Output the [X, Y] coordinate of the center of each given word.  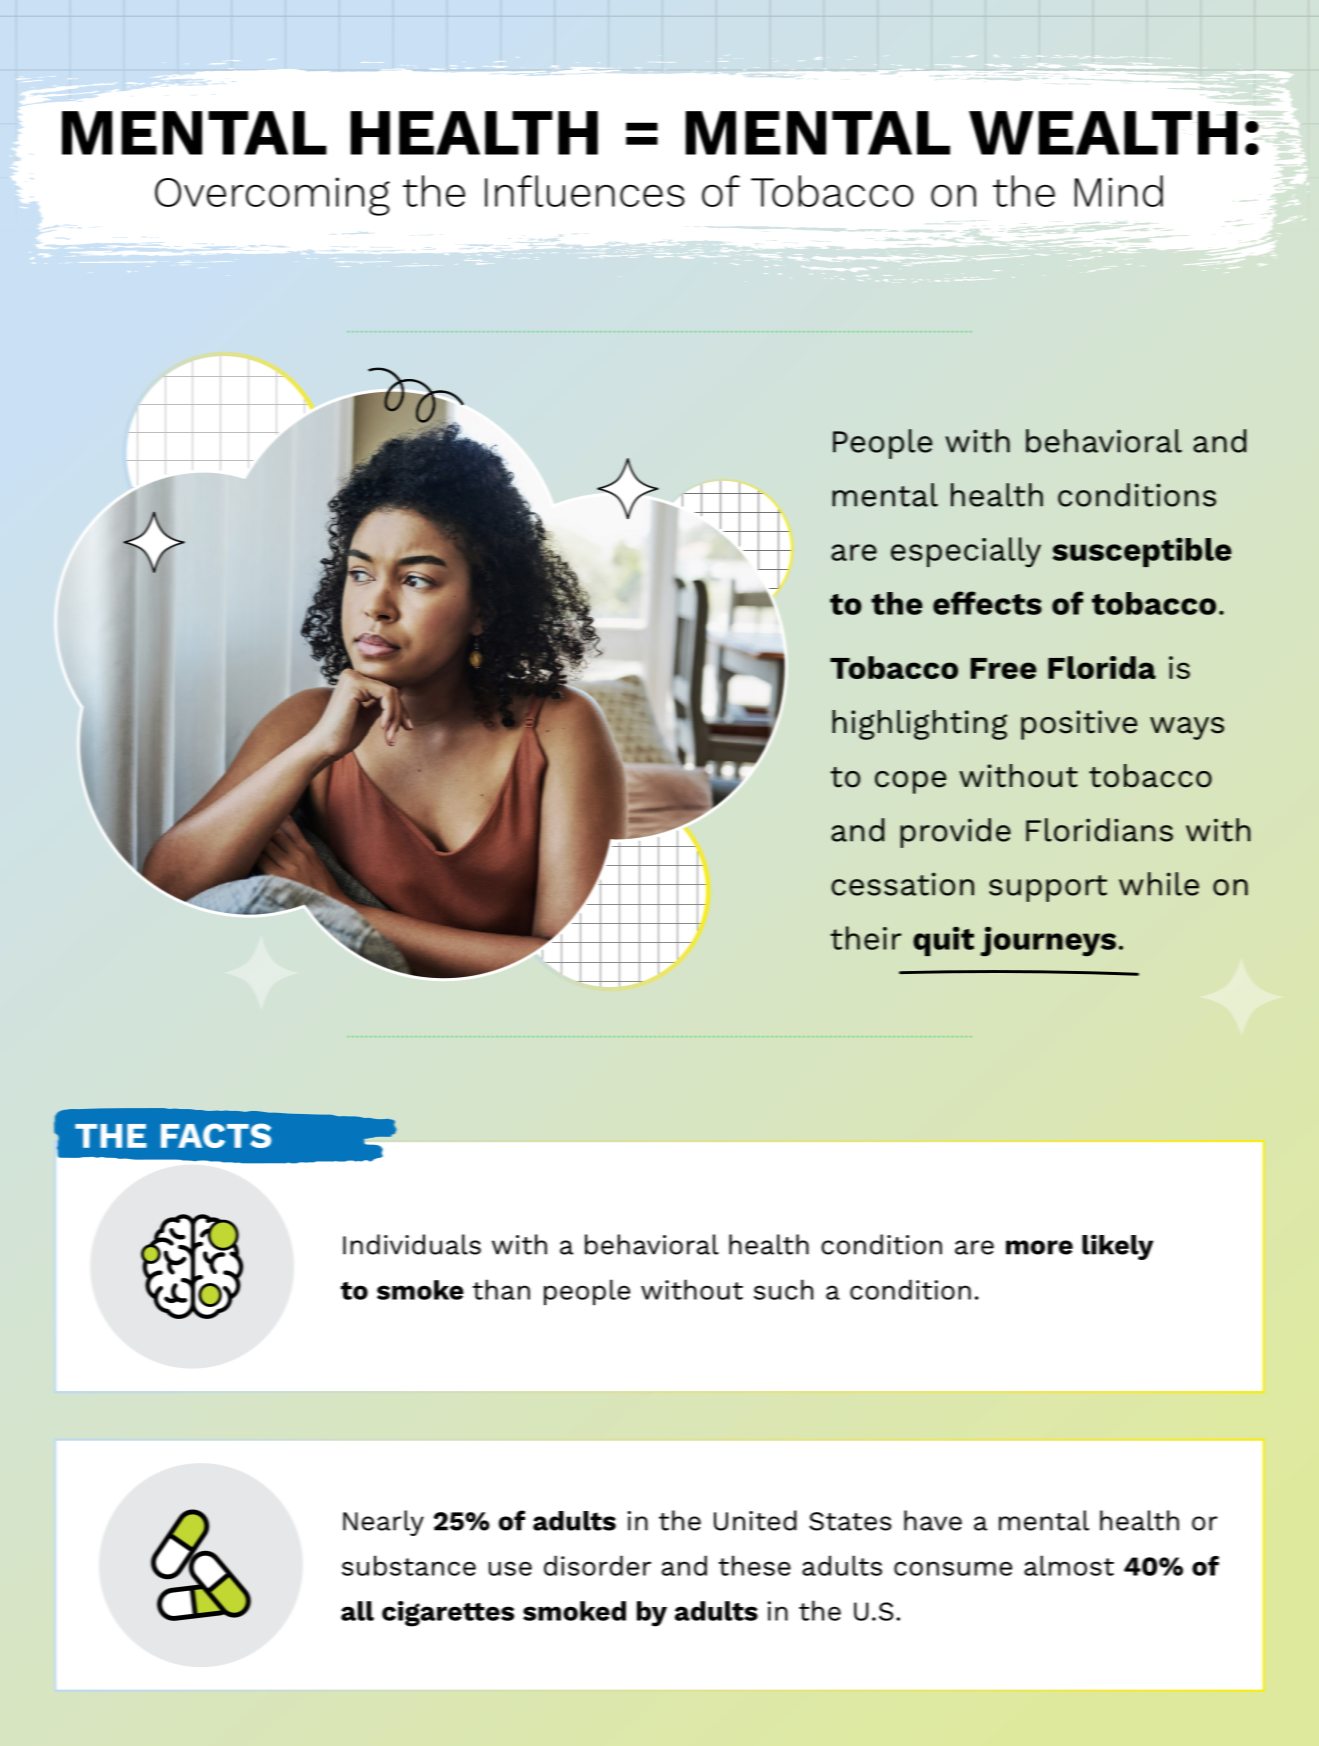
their [865, 938]
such [783, 1289]
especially [966, 552]
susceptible [1142, 552]
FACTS [216, 1135]
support [1048, 888]
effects [987, 603]
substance [409, 1565]
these [755, 1565]
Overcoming [272, 196]
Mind [1119, 191]
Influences [585, 191]
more [1039, 1247]
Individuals [412, 1244]
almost [1069, 1565]
